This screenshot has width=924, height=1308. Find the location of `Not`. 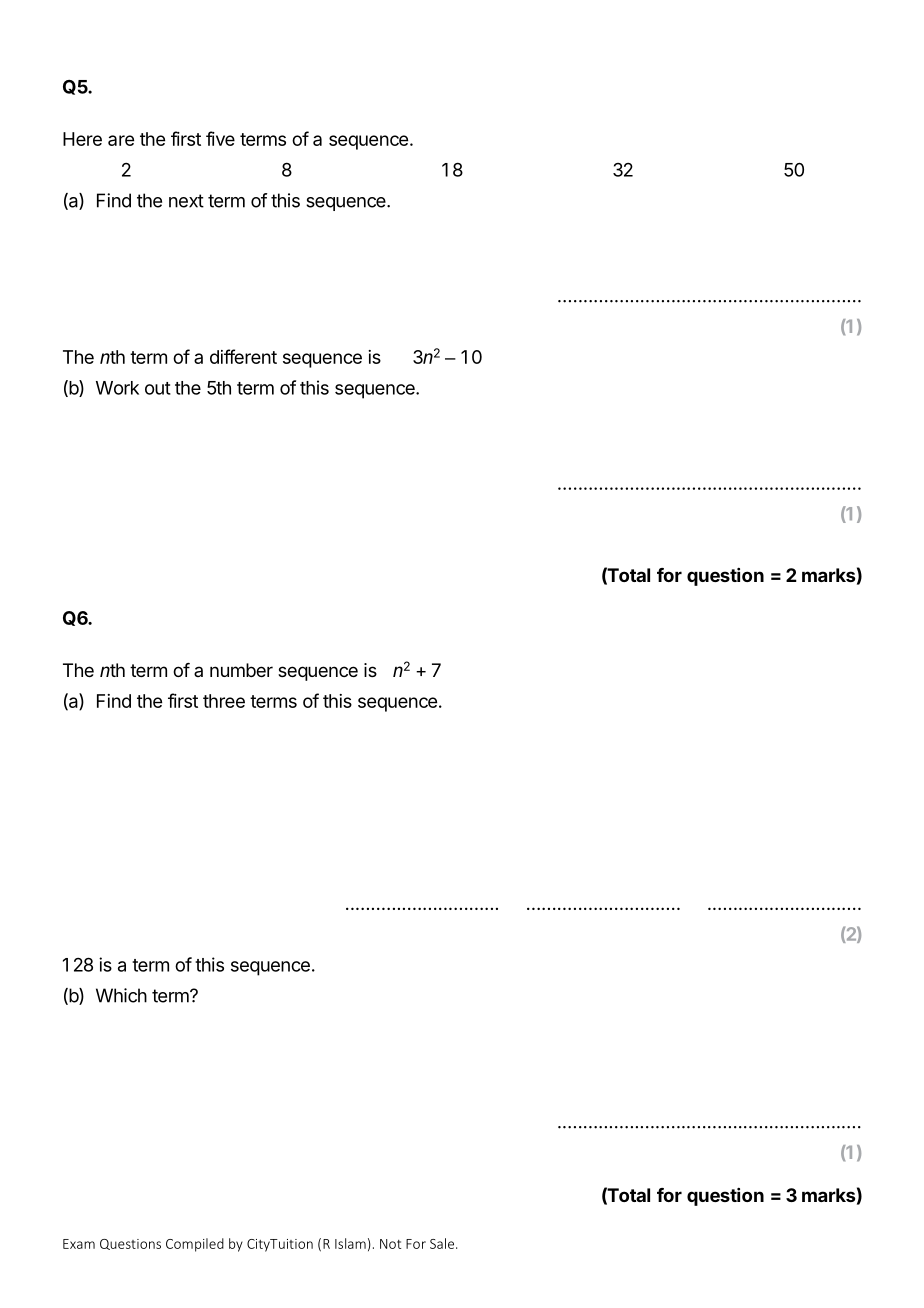

Not is located at coordinates (390, 1244).
